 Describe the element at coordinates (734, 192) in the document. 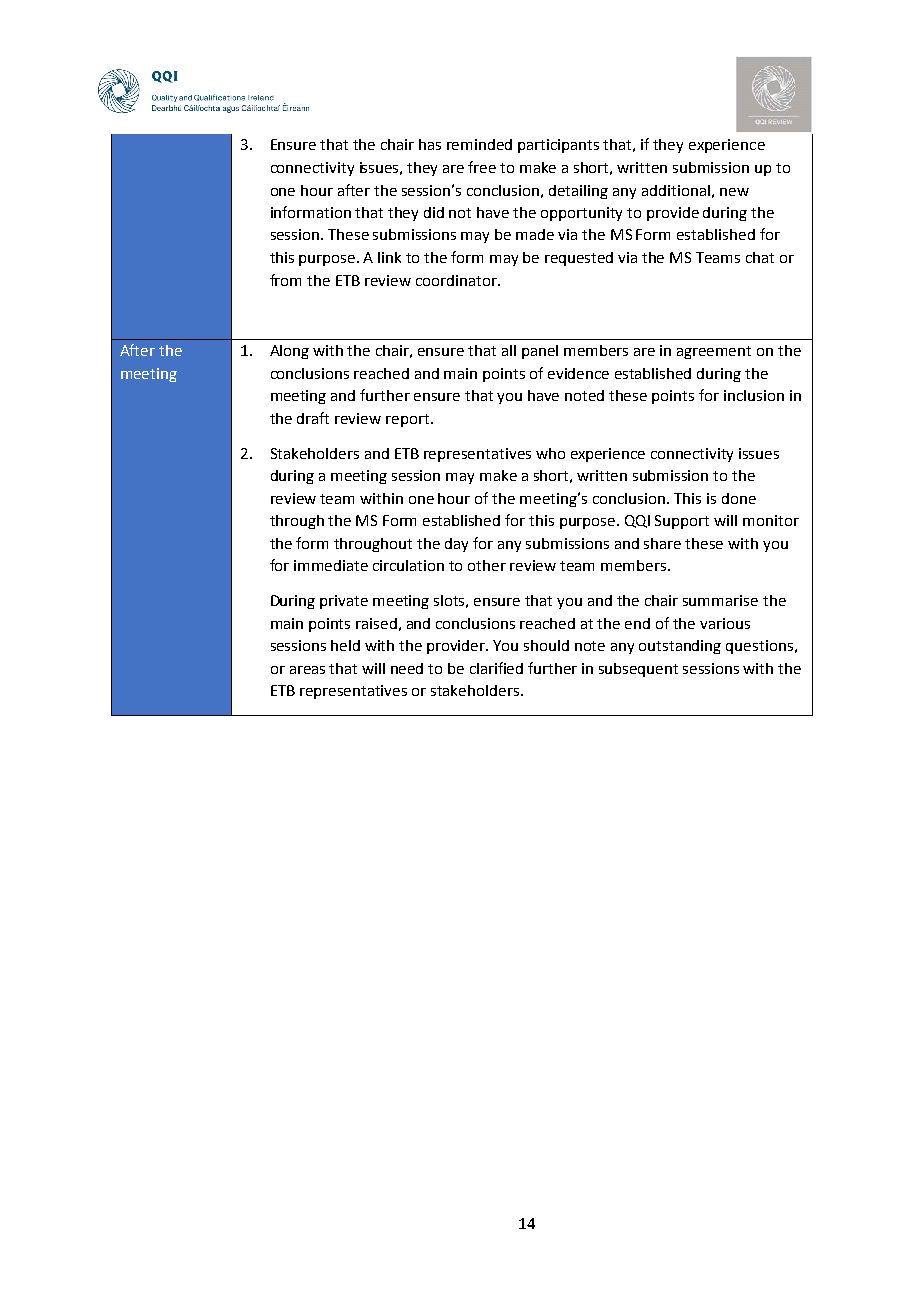

I see `new` at that location.
